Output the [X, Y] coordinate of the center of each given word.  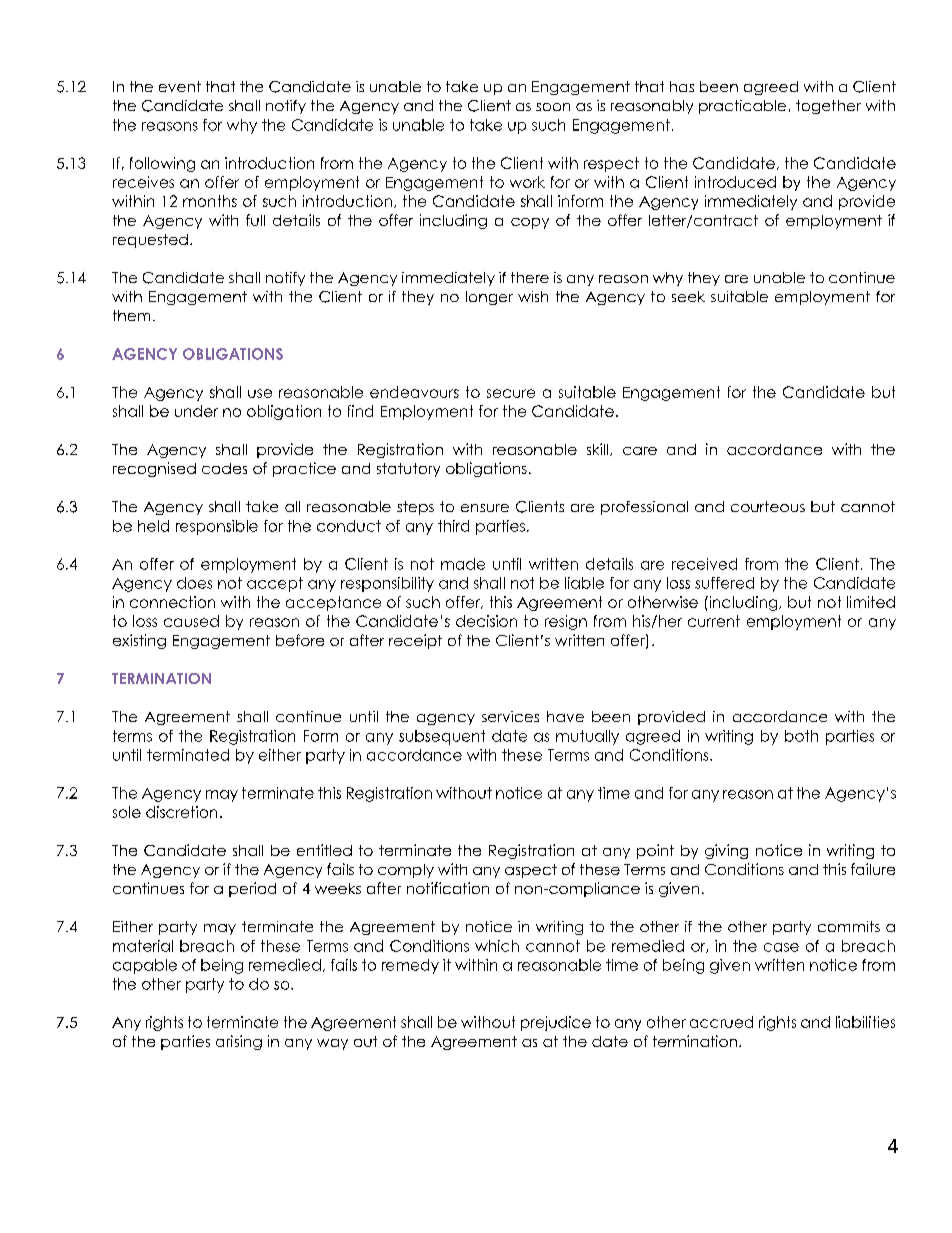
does [194, 583]
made [463, 564]
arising [239, 1042]
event [180, 86]
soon [553, 107]
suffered [724, 583]
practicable [742, 107]
